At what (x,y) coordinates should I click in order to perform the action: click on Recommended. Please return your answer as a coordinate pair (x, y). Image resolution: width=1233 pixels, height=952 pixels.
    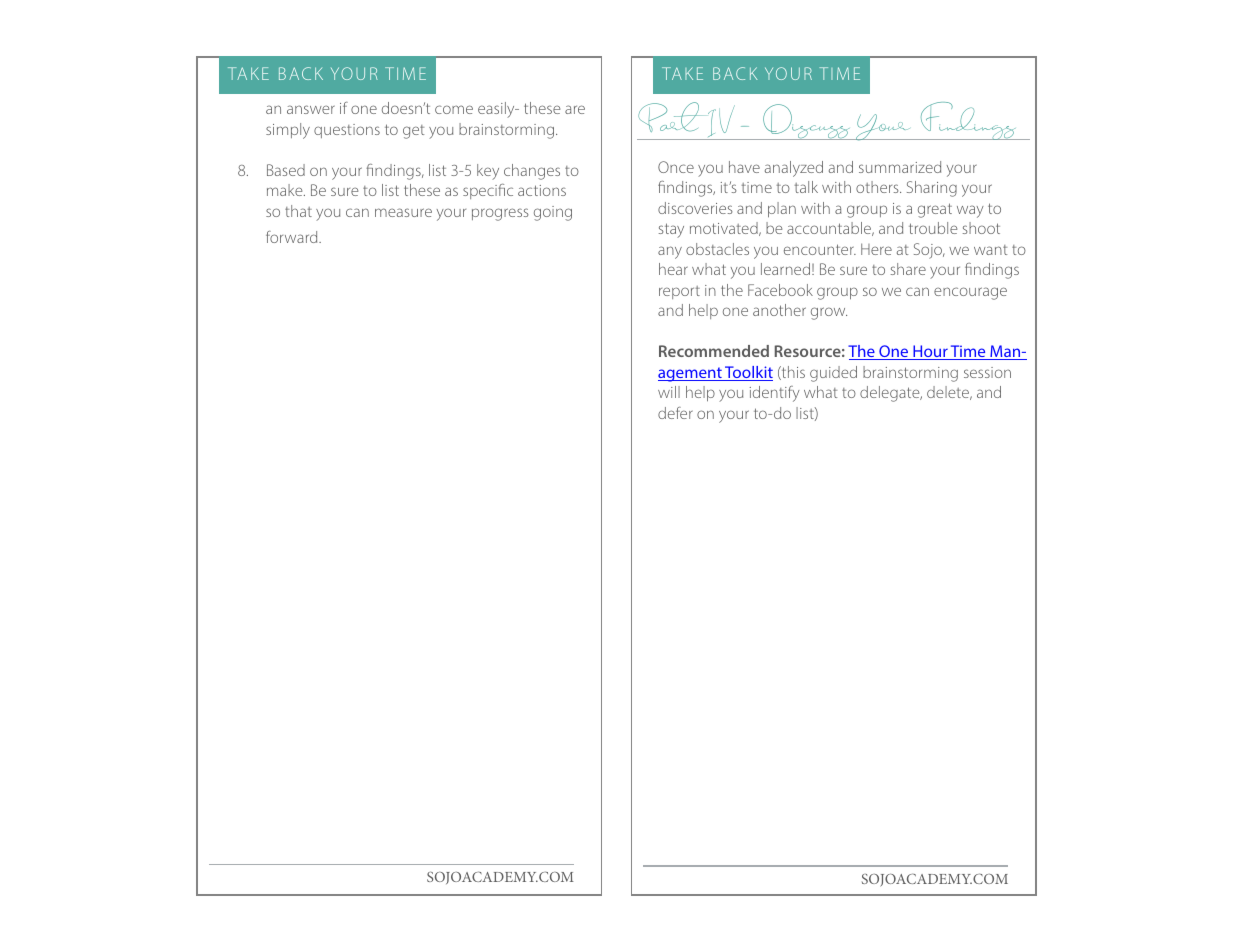
    Looking at the image, I should click on (714, 351).
